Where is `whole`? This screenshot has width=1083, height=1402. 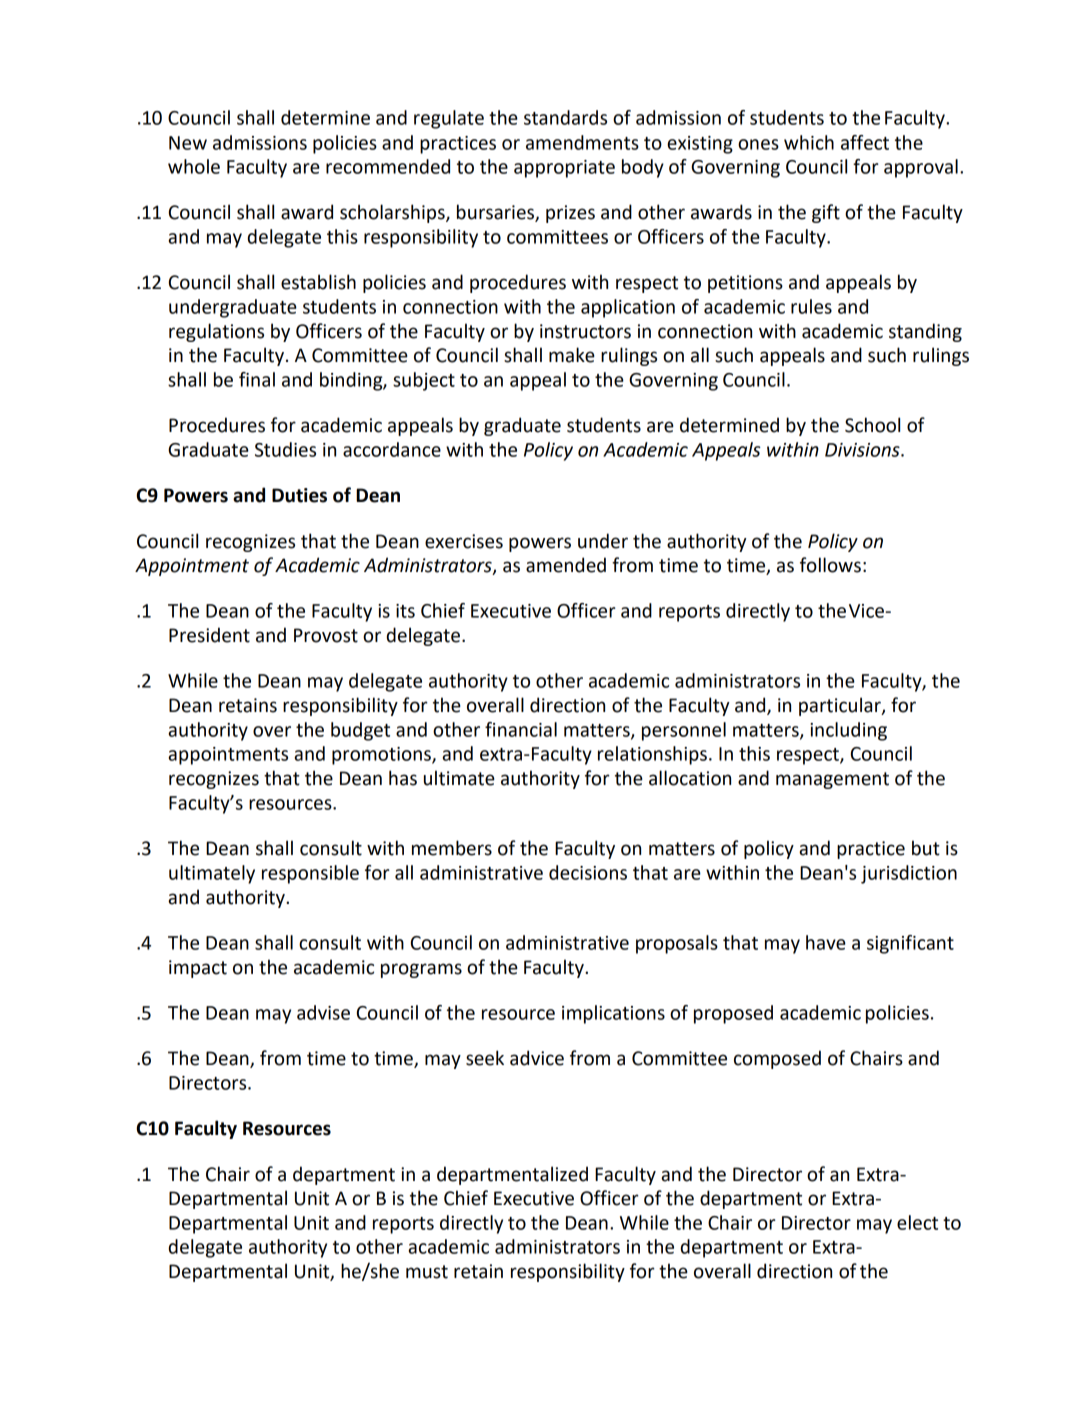 whole is located at coordinates (194, 166).
